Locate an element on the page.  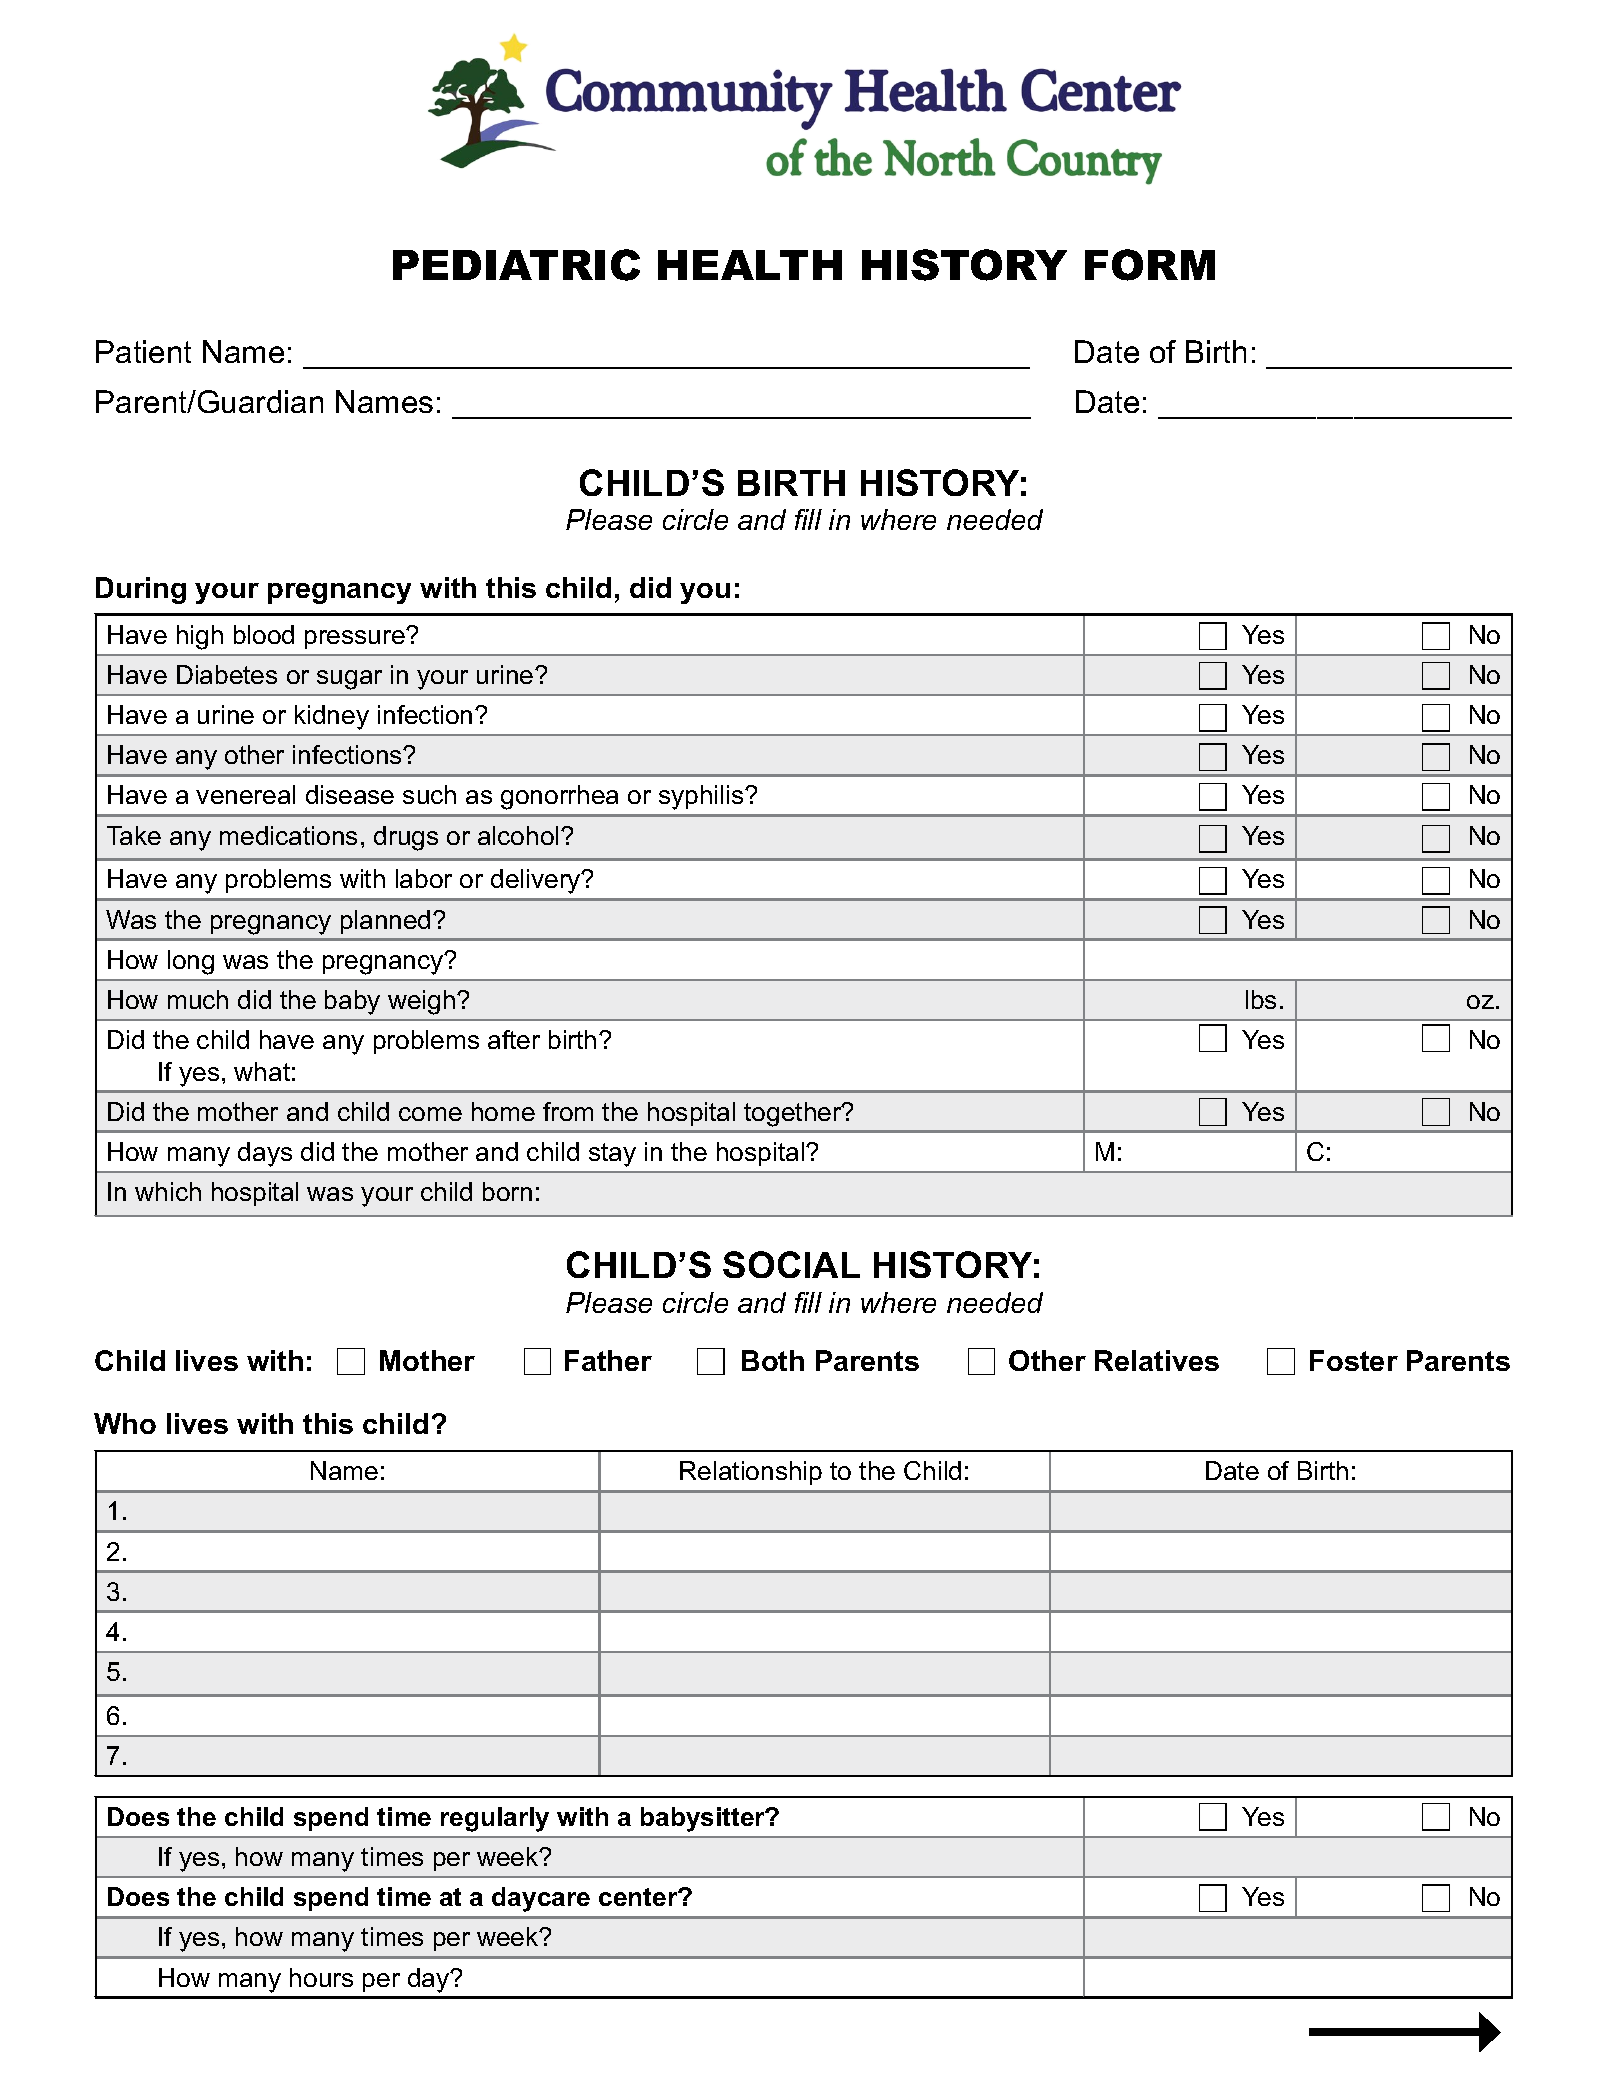
FORM is located at coordinates (1150, 265).
